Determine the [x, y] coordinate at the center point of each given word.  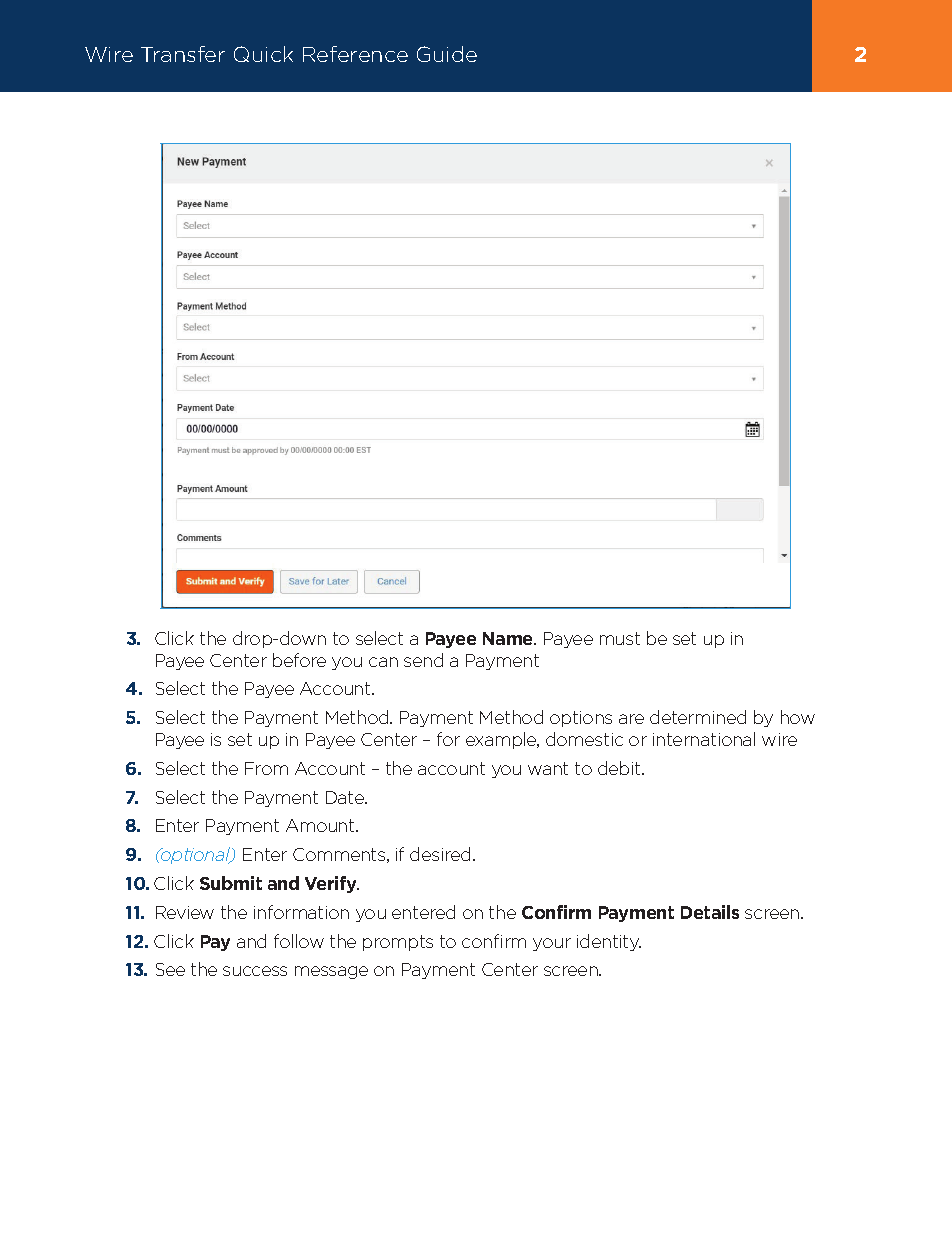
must [620, 638]
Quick [263, 54]
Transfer [183, 54]
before [299, 660]
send [423, 660]
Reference [355, 54]
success [255, 971]
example [502, 740]
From [266, 768]
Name [509, 638]
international [704, 739]
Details [710, 912]
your [552, 944]
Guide [447, 54]
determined [698, 717]
